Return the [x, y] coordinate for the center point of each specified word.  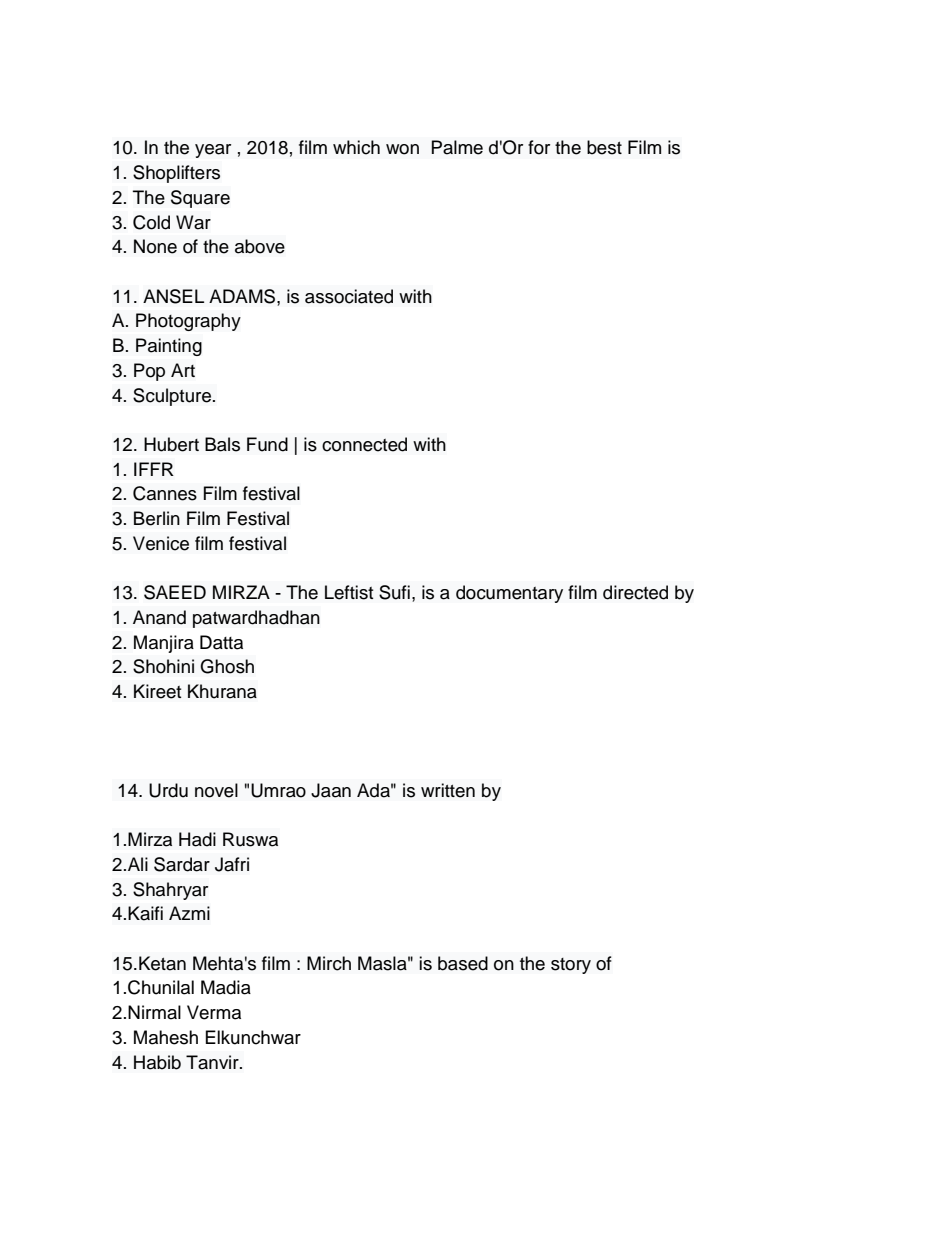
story [571, 966]
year [213, 151]
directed [635, 592]
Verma [214, 1012]
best [604, 147]
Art [183, 370]
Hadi [197, 839]
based [463, 963]
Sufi [394, 592]
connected [364, 444]
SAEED [175, 592]
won [402, 149]
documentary [509, 594]
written [448, 790]
